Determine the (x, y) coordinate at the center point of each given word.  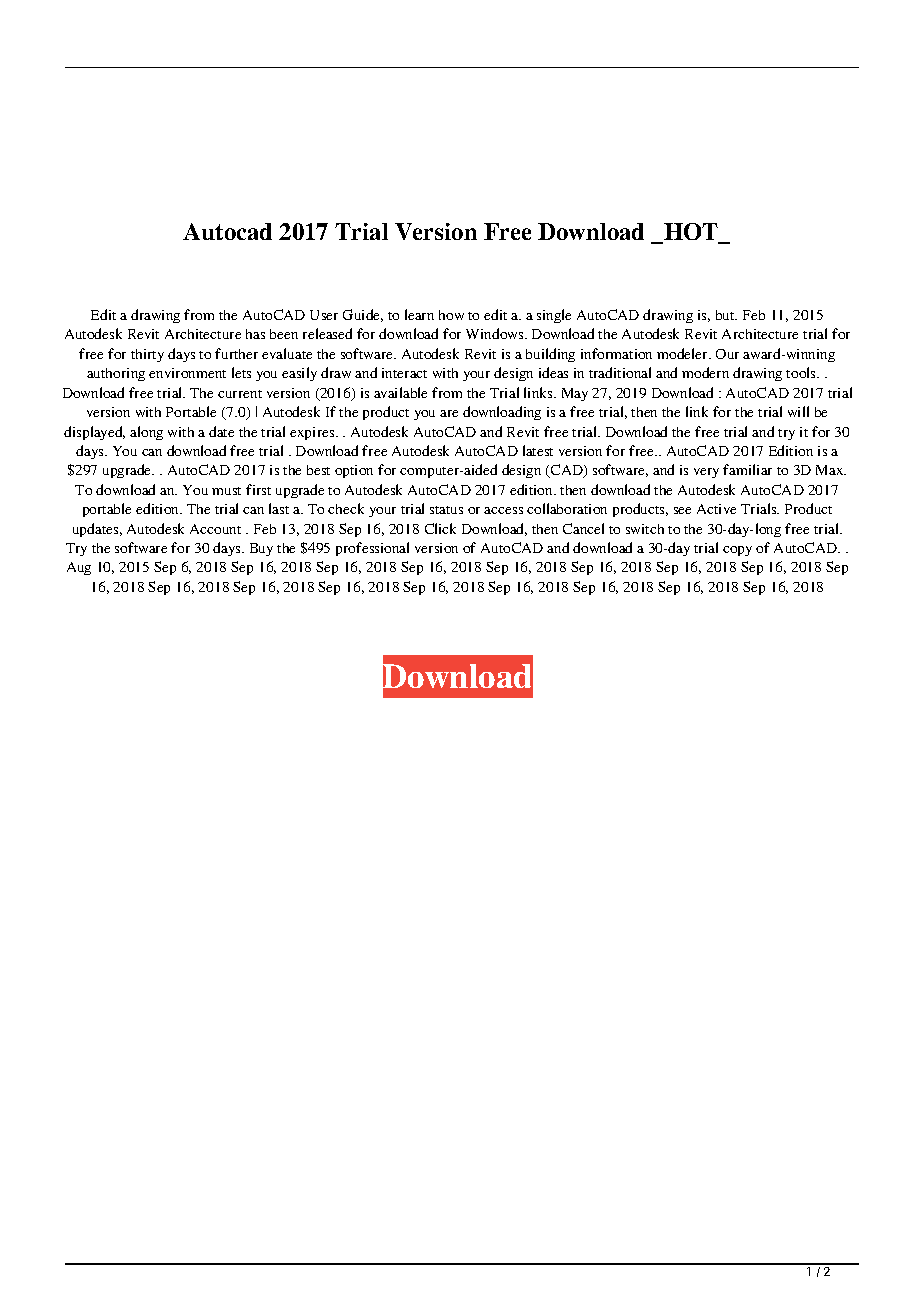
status (446, 510)
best (318, 470)
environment (187, 373)
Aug (79, 568)
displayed (94, 433)
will (798, 411)
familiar (747, 469)
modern (705, 372)
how (451, 315)
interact (404, 373)
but (726, 315)
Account (215, 529)
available (400, 392)
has (255, 334)
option (354, 471)
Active (716, 509)
